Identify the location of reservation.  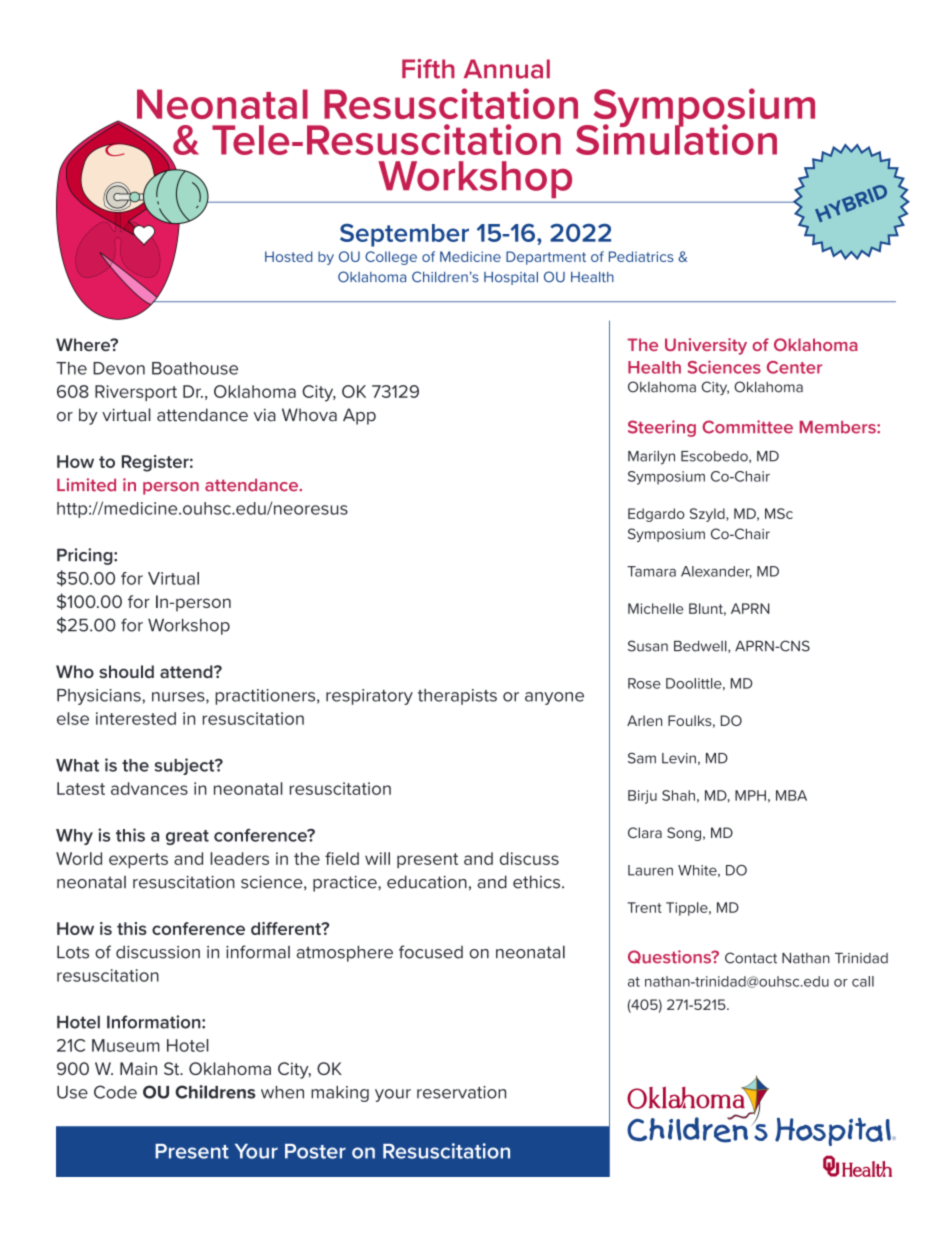
(461, 1092).
